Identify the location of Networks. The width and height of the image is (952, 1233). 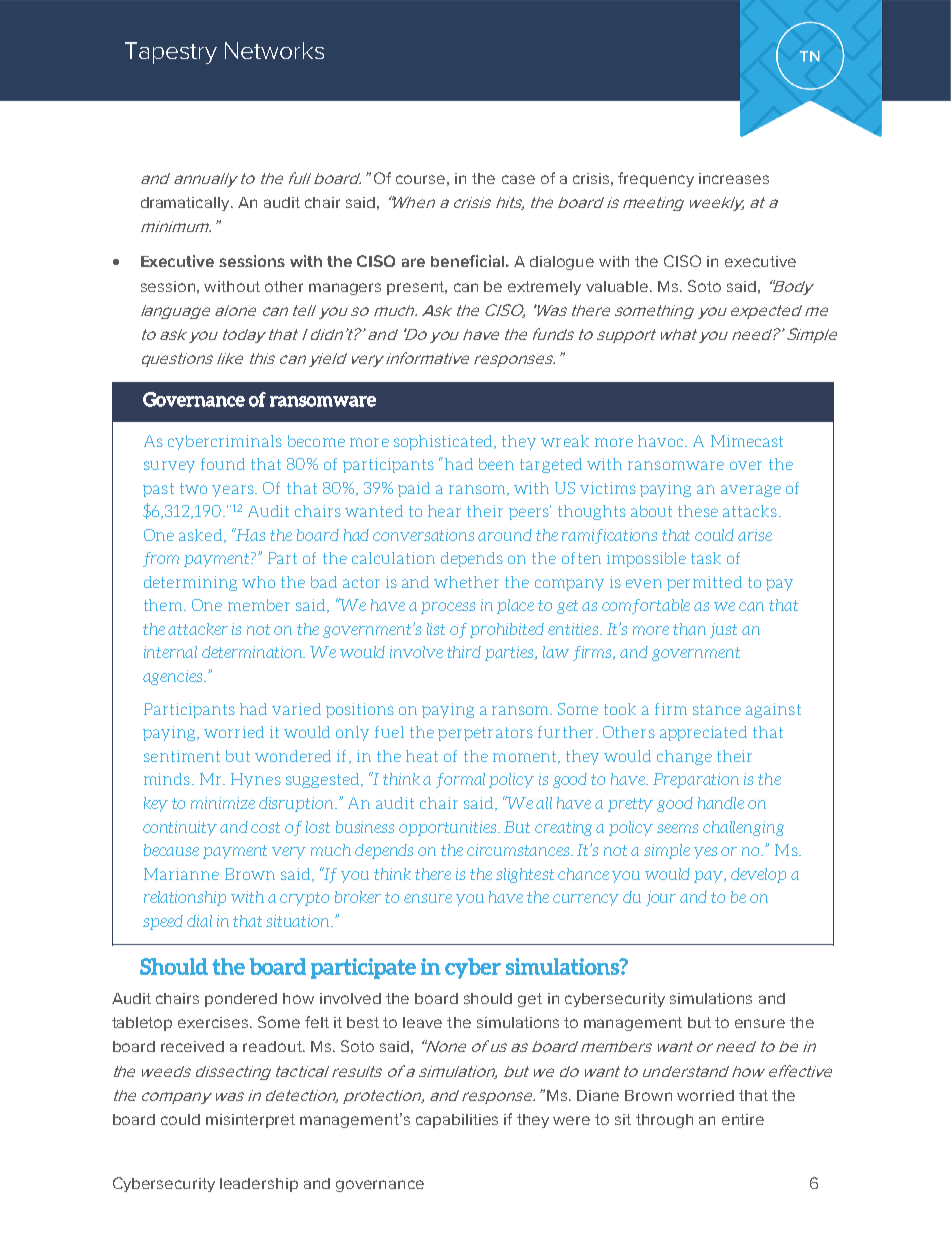
(274, 50).
